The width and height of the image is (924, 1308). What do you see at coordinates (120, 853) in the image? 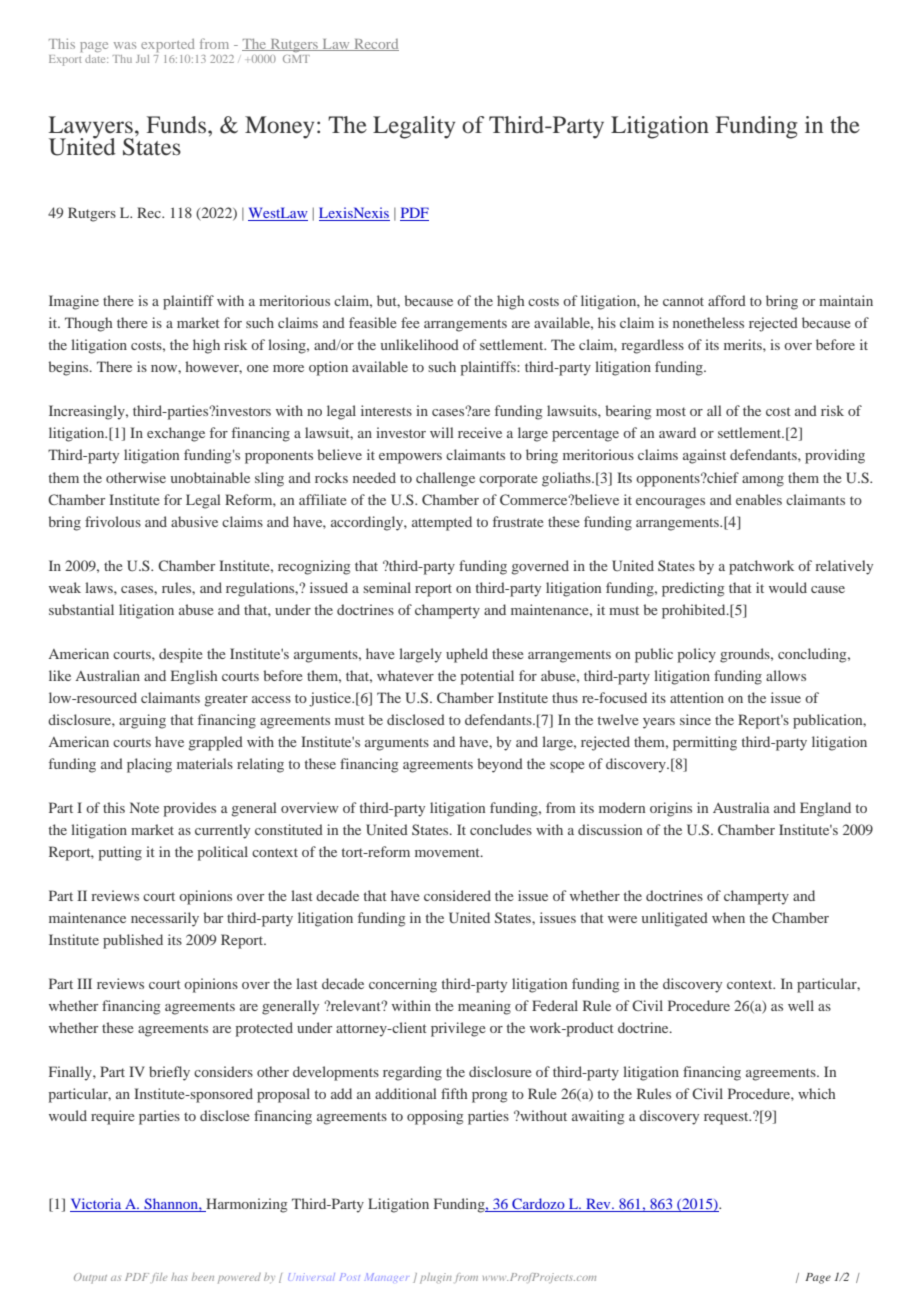
I see `putting` at bounding box center [120, 853].
